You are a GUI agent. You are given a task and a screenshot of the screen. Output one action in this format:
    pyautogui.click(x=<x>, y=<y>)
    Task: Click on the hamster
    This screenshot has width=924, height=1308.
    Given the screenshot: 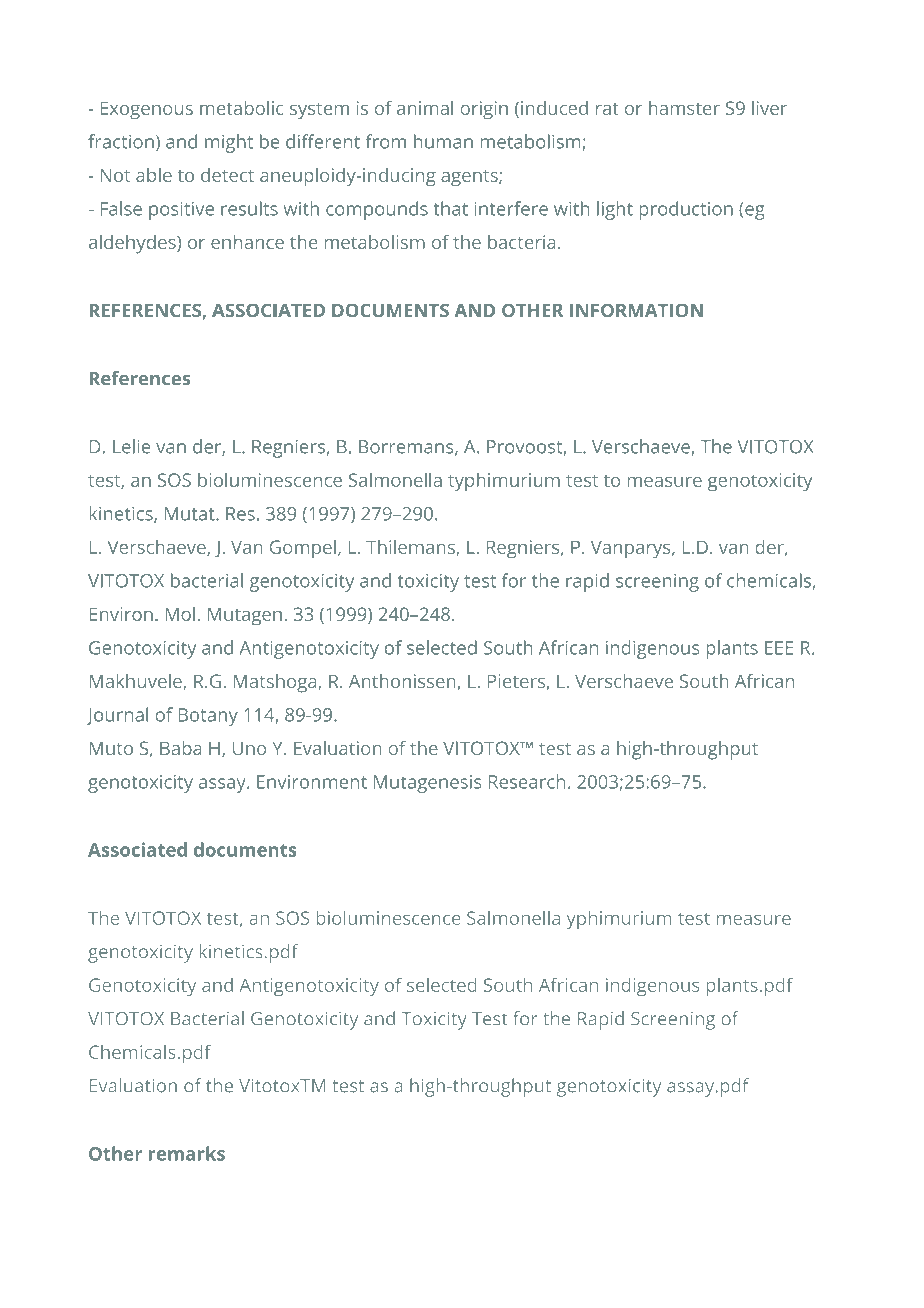 What is the action you would take?
    pyautogui.click(x=684, y=108)
